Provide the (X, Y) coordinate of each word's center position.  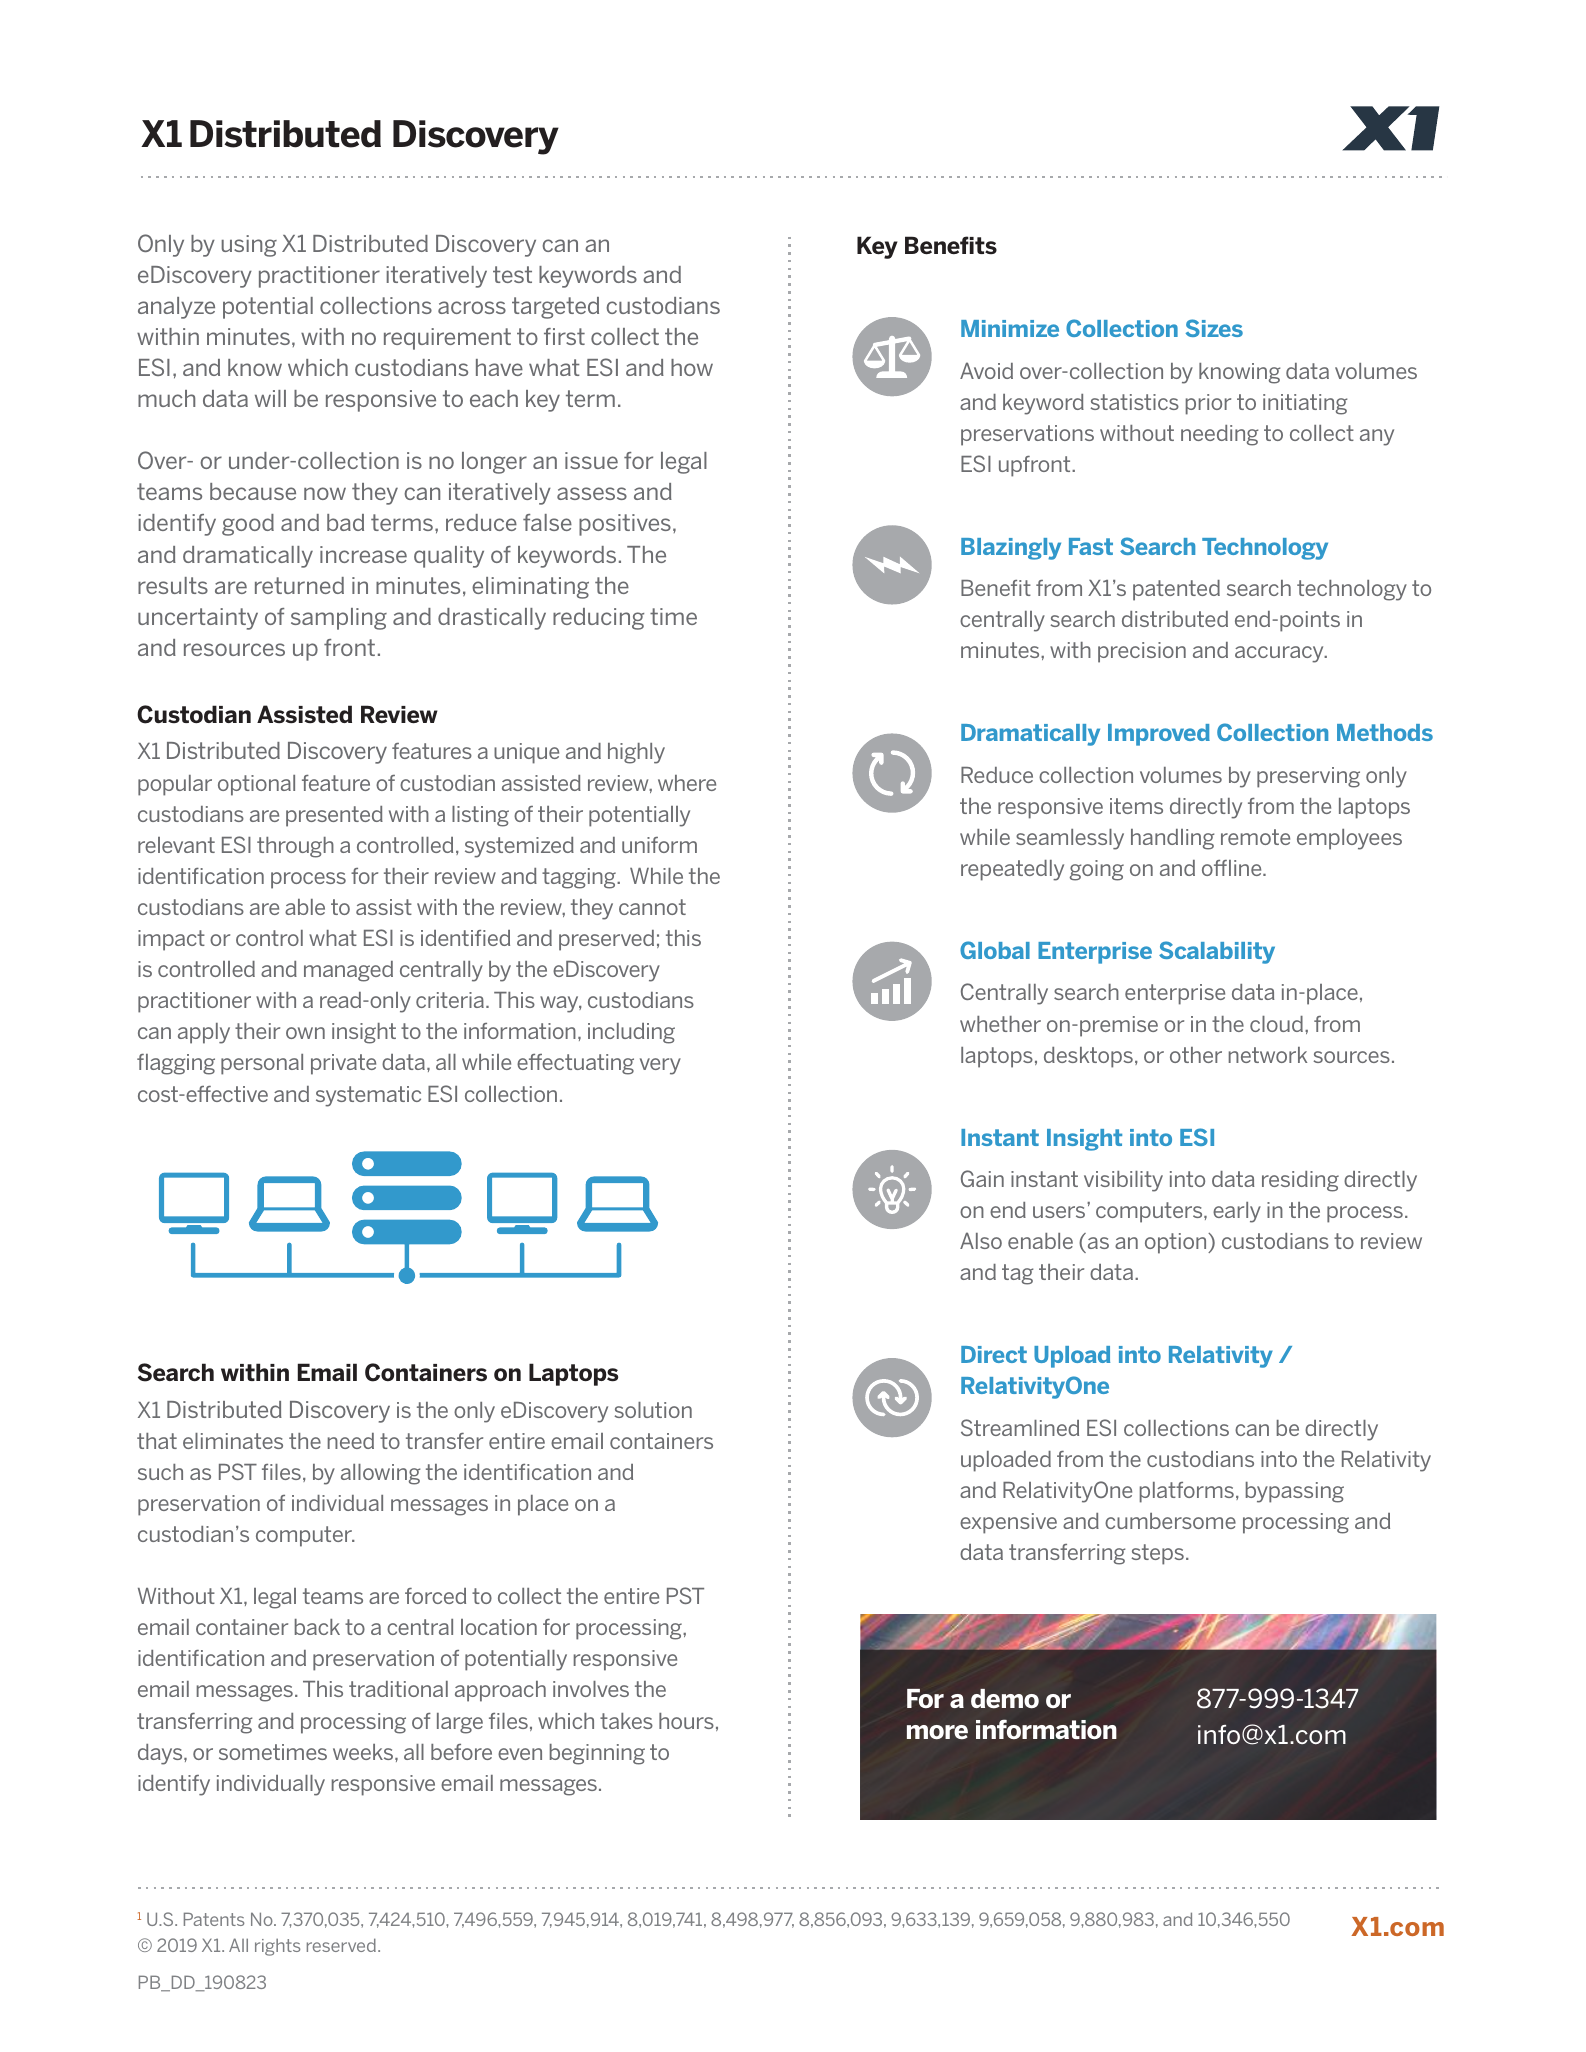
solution (653, 1410)
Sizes (1214, 328)
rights (277, 1947)
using (249, 246)
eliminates (233, 1441)
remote (1255, 837)
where (687, 783)
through (295, 847)
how (692, 367)
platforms (1187, 1492)
